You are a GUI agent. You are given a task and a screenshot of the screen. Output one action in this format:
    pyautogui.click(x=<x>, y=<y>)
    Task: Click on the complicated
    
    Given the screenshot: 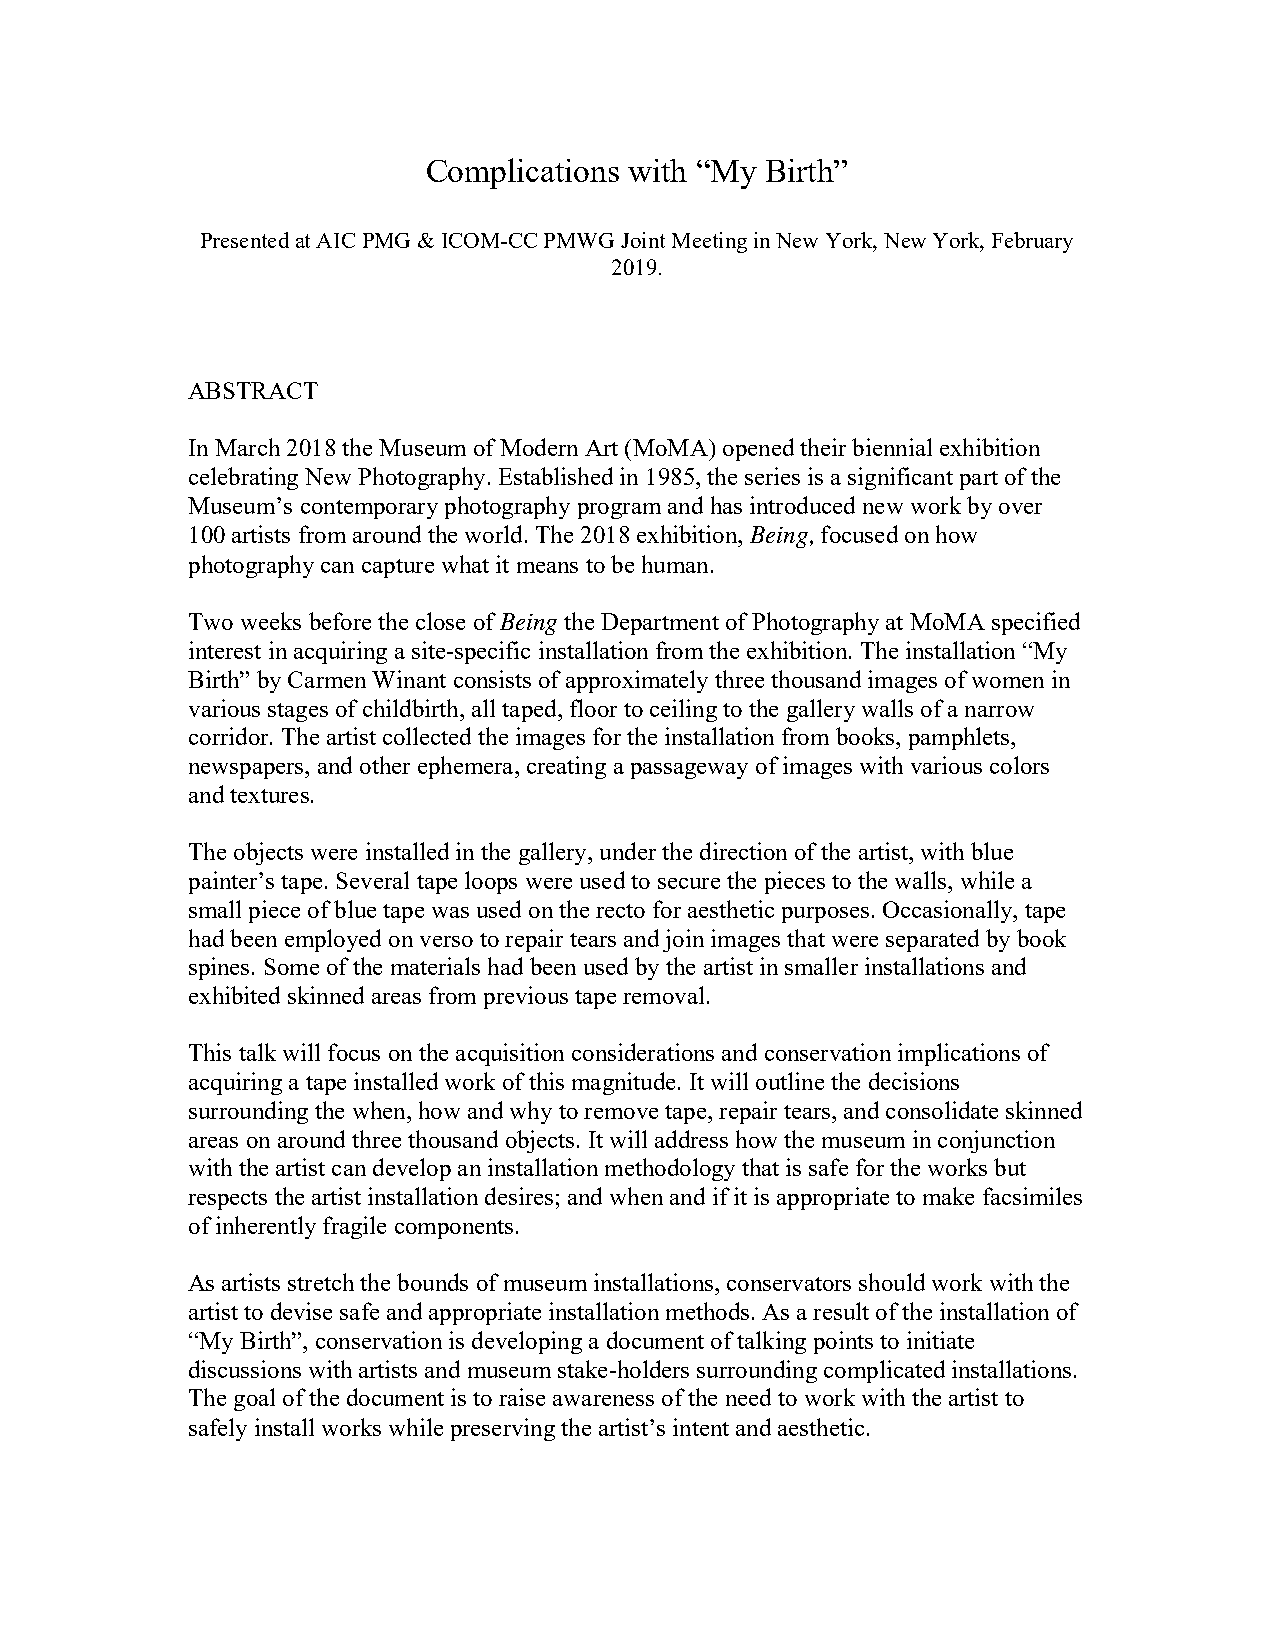 What is the action you would take?
    pyautogui.click(x=884, y=1371)
